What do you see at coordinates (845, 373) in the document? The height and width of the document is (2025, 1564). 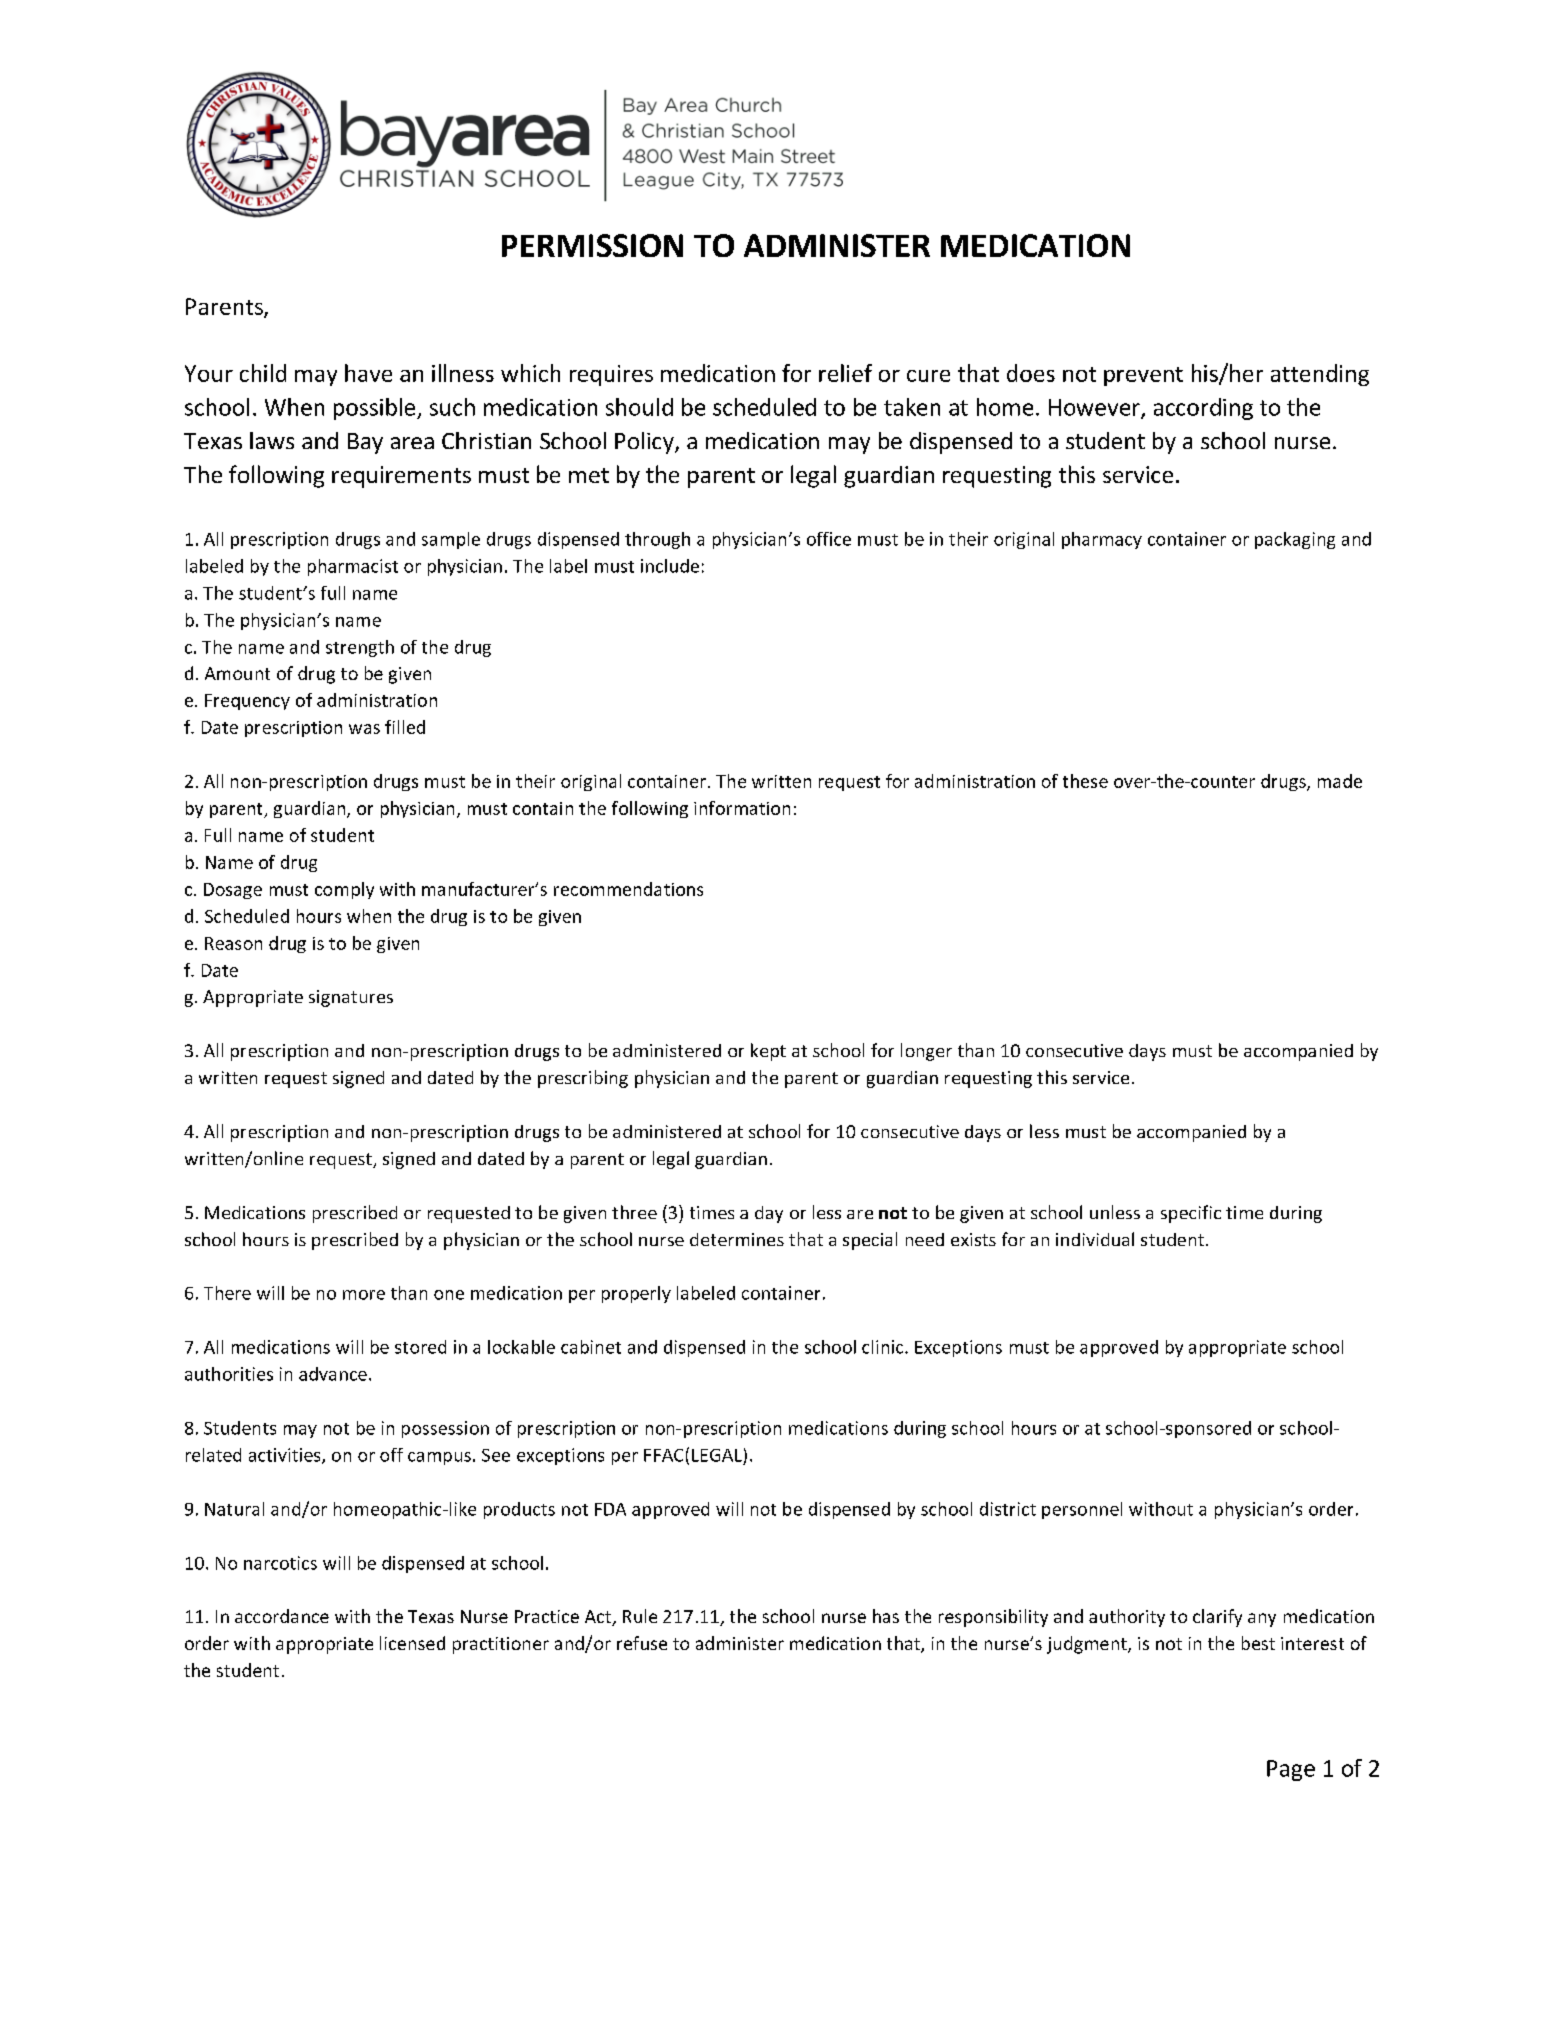 I see `relief` at bounding box center [845, 373].
